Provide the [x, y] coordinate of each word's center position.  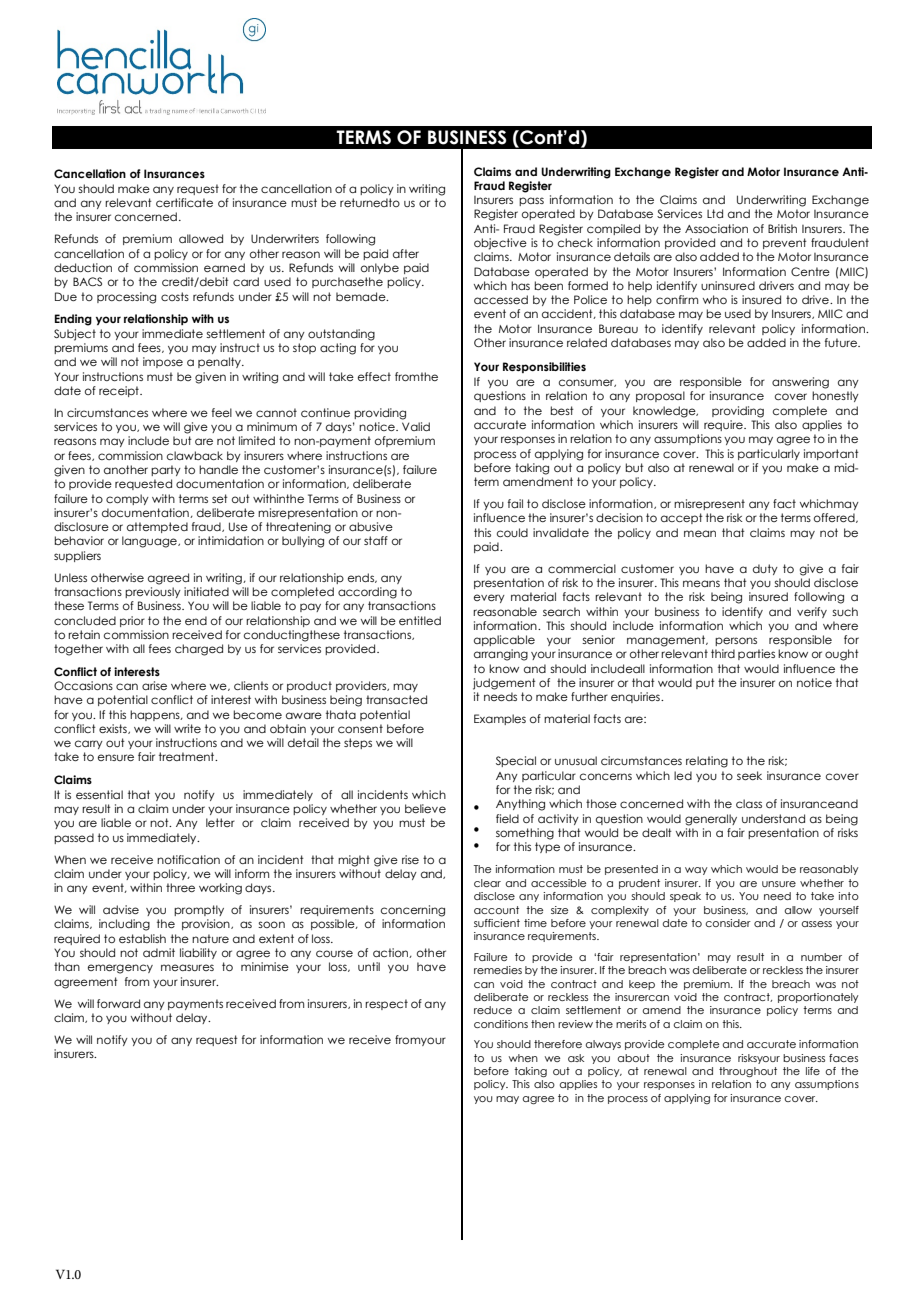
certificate [184, 202]
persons [736, 641]
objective [500, 244]
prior [132, 621]
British [782, 228]
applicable [504, 640]
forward [118, 1003]
